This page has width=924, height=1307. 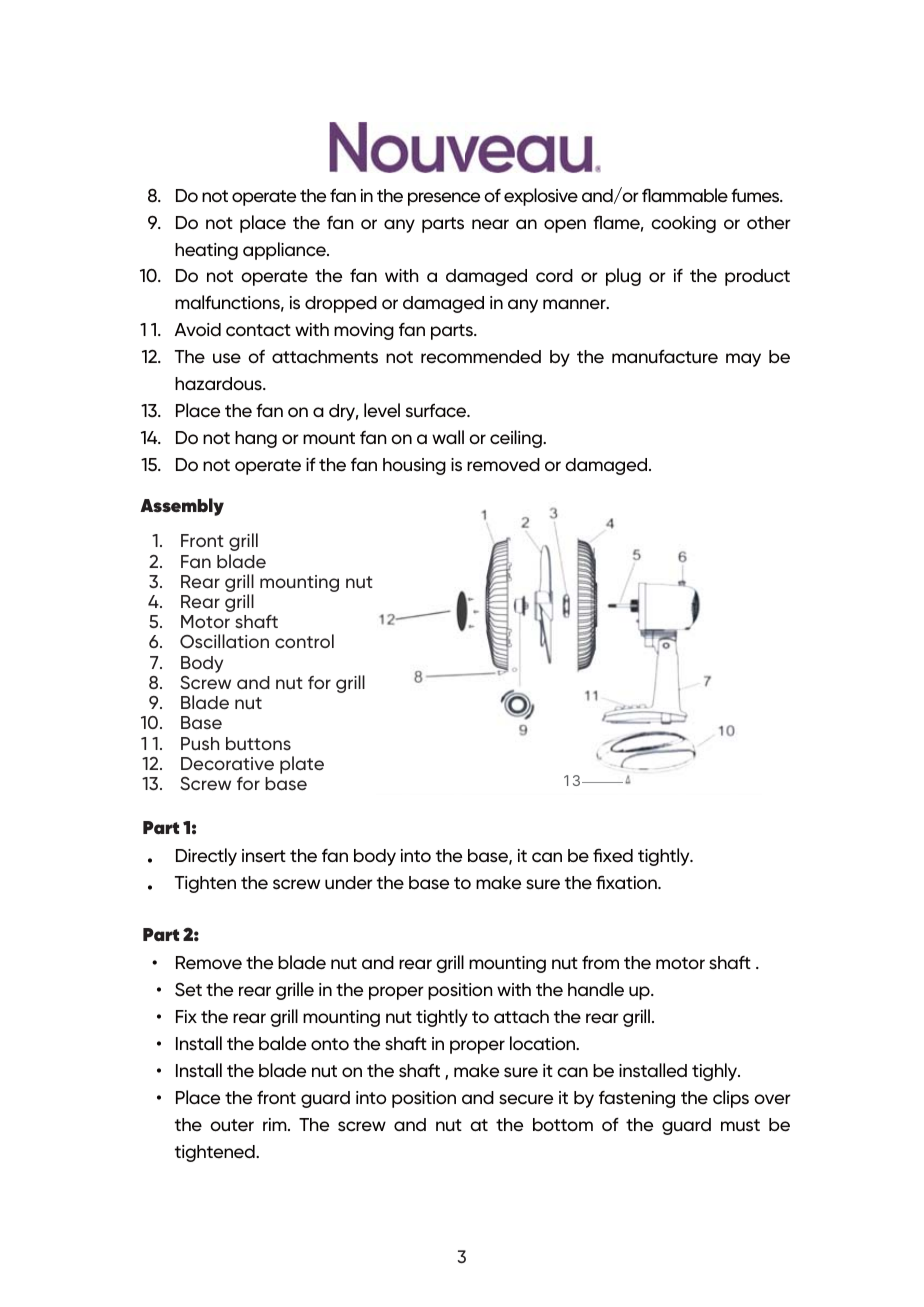 I want to click on may, so click(x=743, y=360).
